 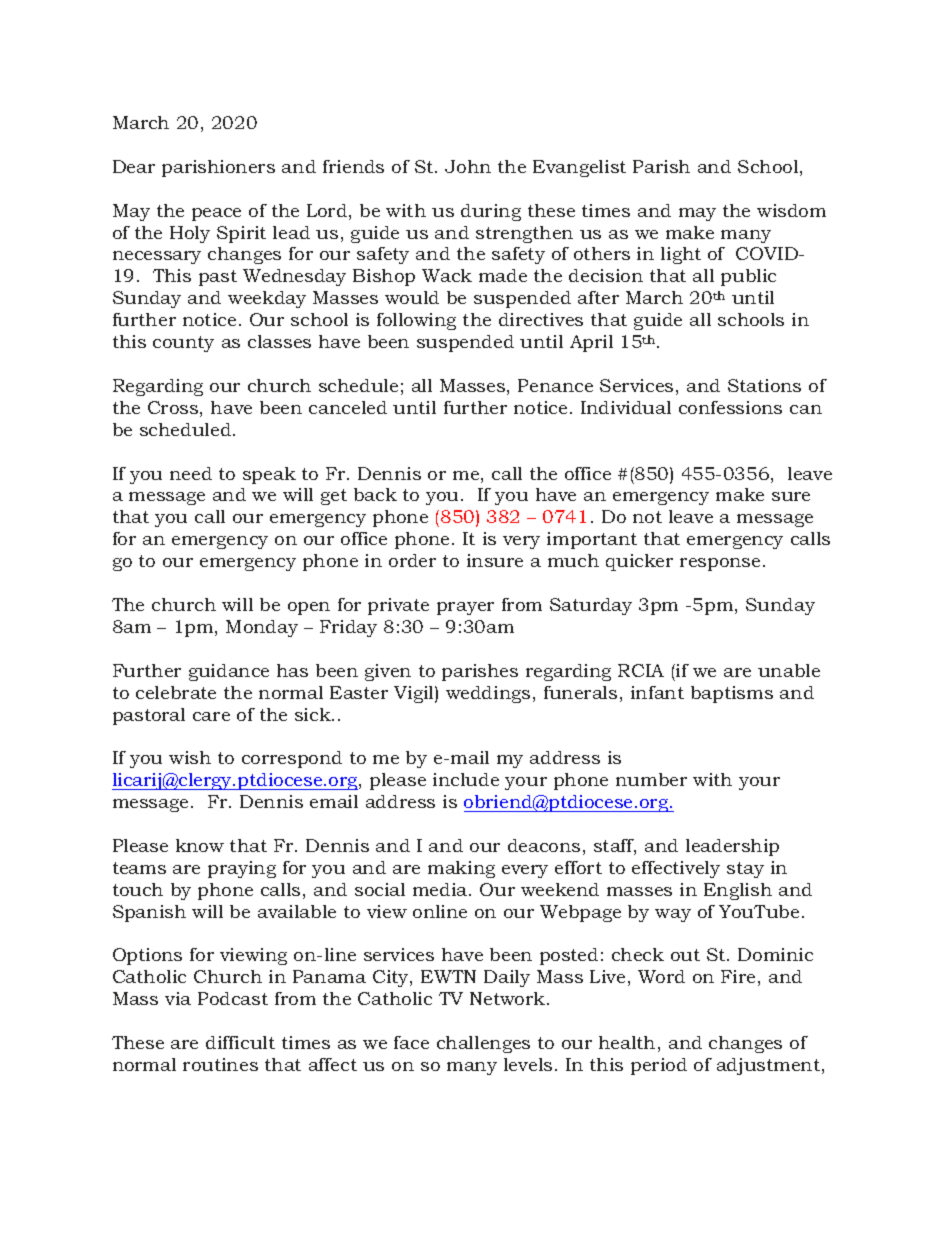 What do you see at coordinates (465, 608) in the screenshot?
I see `prayer` at bounding box center [465, 608].
